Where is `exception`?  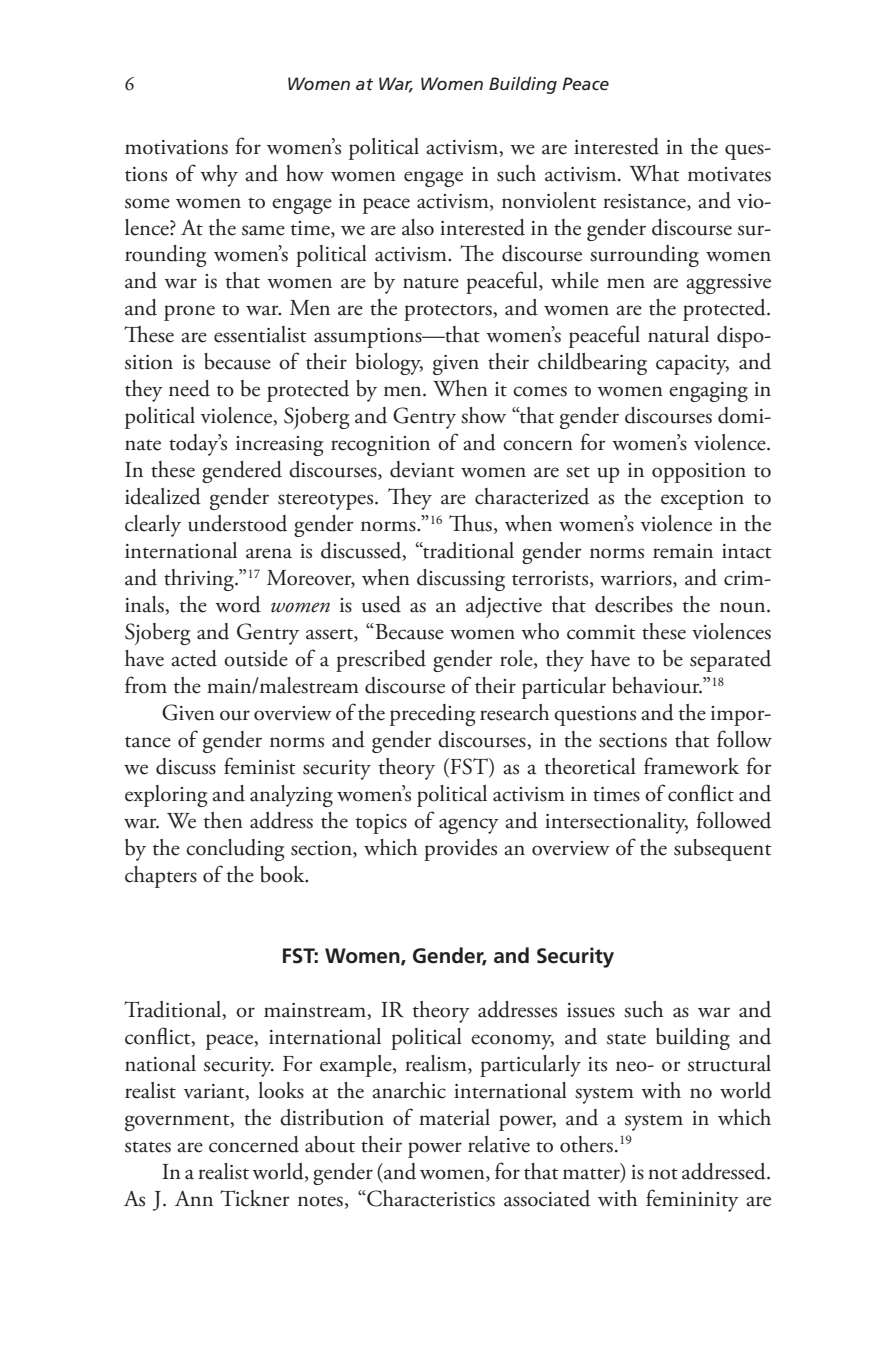
exception is located at coordinates (702, 500).
